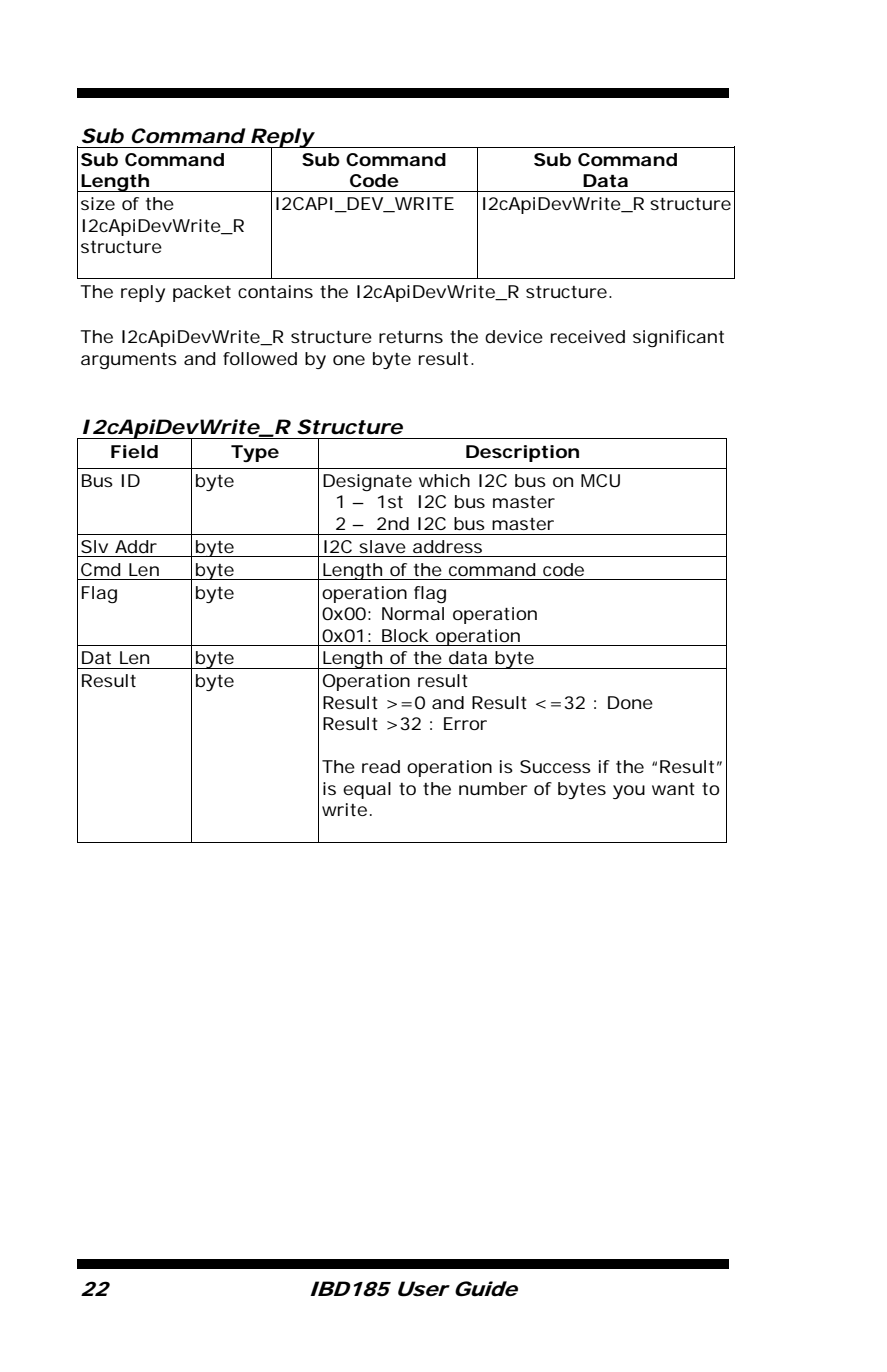 The height and width of the image is (1372, 887). I want to click on Done, so click(630, 702).
